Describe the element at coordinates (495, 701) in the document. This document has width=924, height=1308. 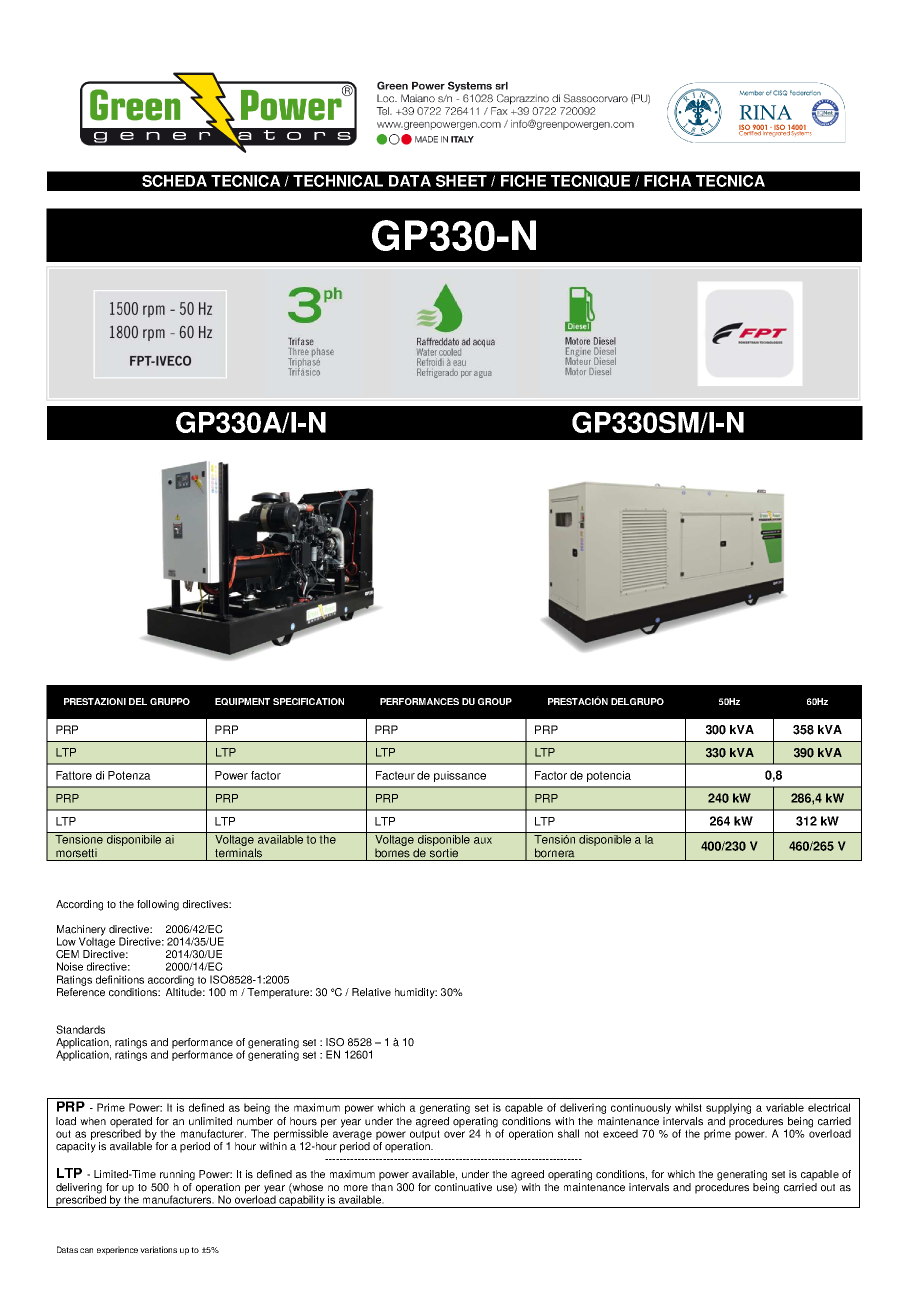
I see `GROUP` at that location.
